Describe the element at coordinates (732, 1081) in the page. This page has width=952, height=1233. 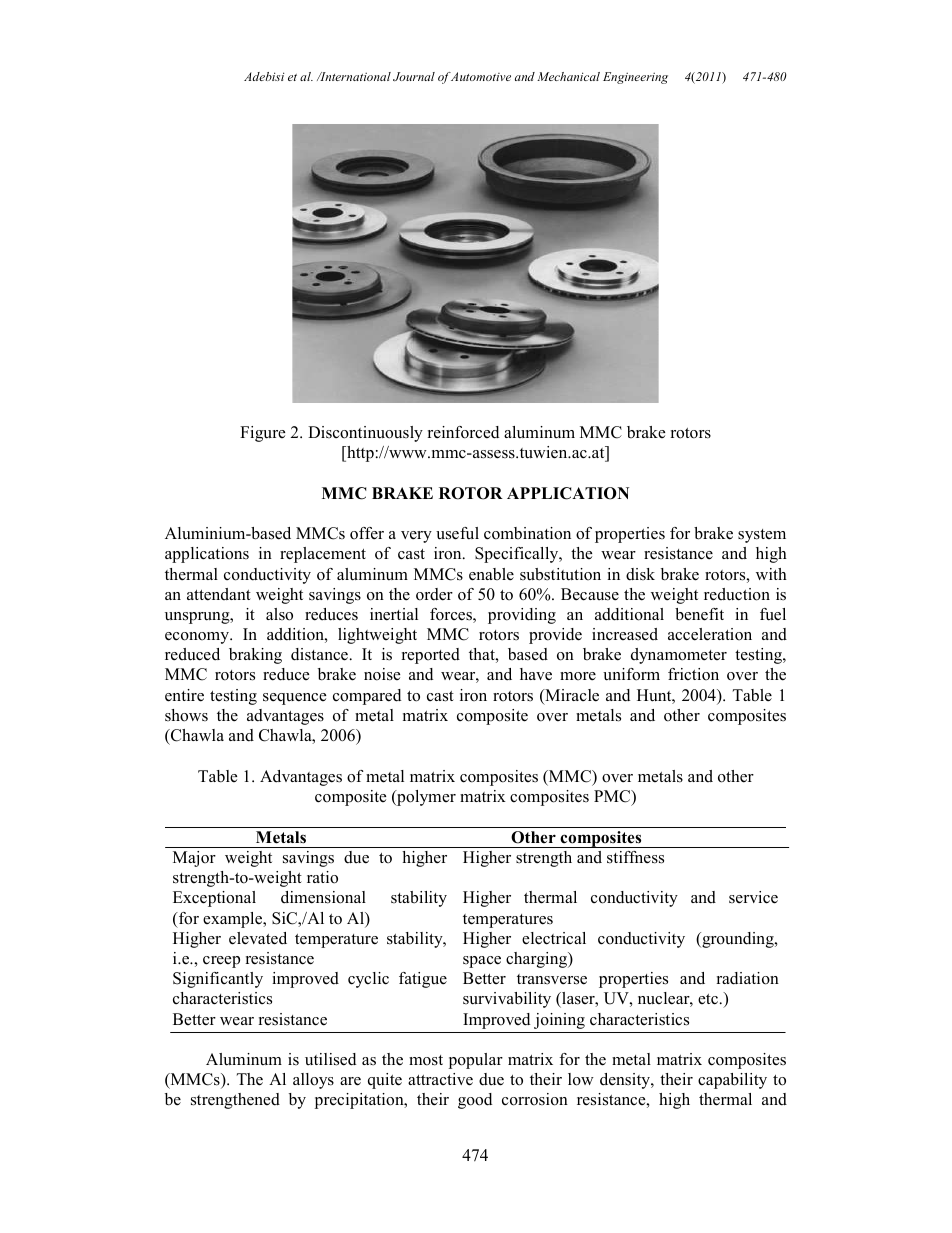
I see `capability` at that location.
